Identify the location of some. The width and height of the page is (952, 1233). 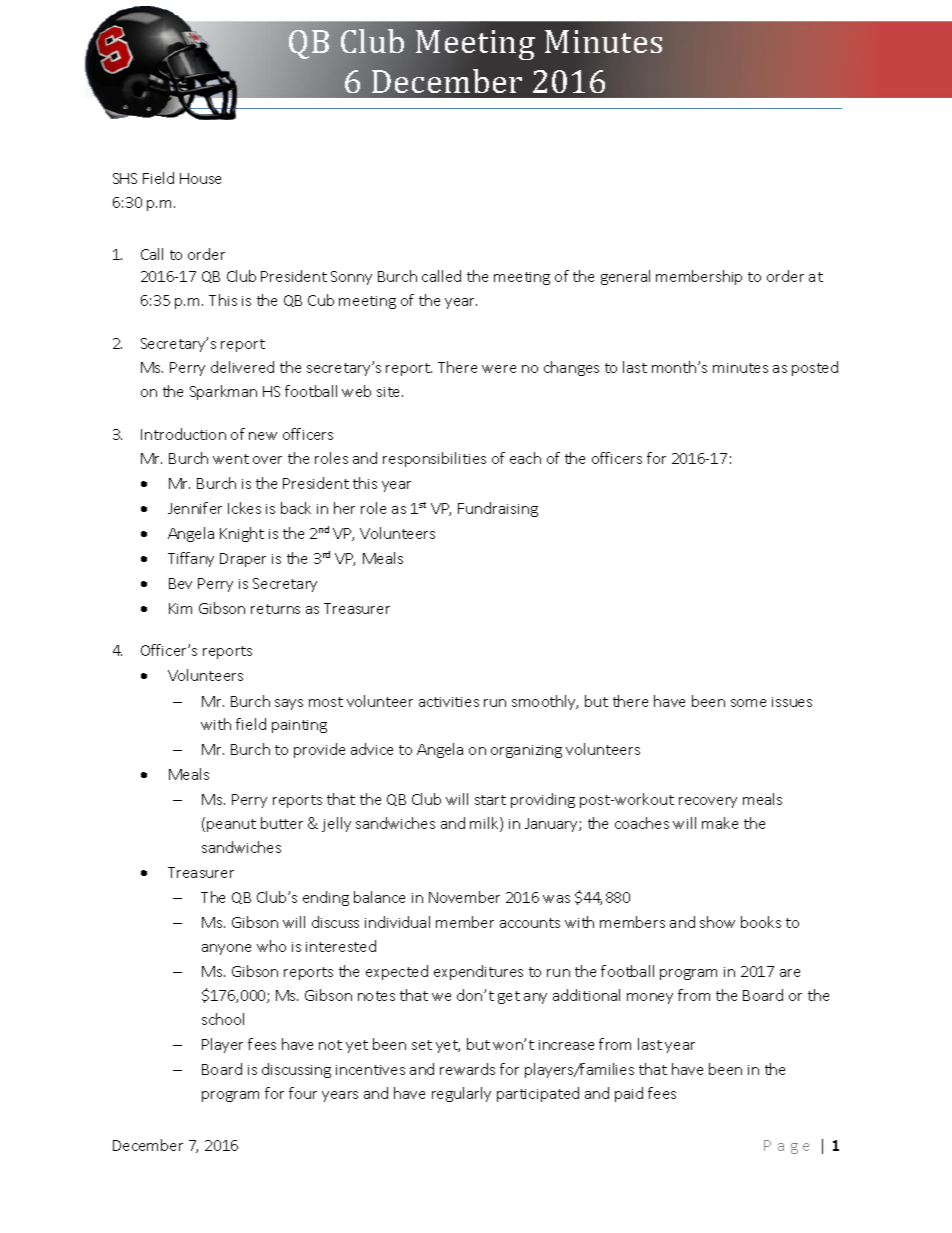
(748, 703).
